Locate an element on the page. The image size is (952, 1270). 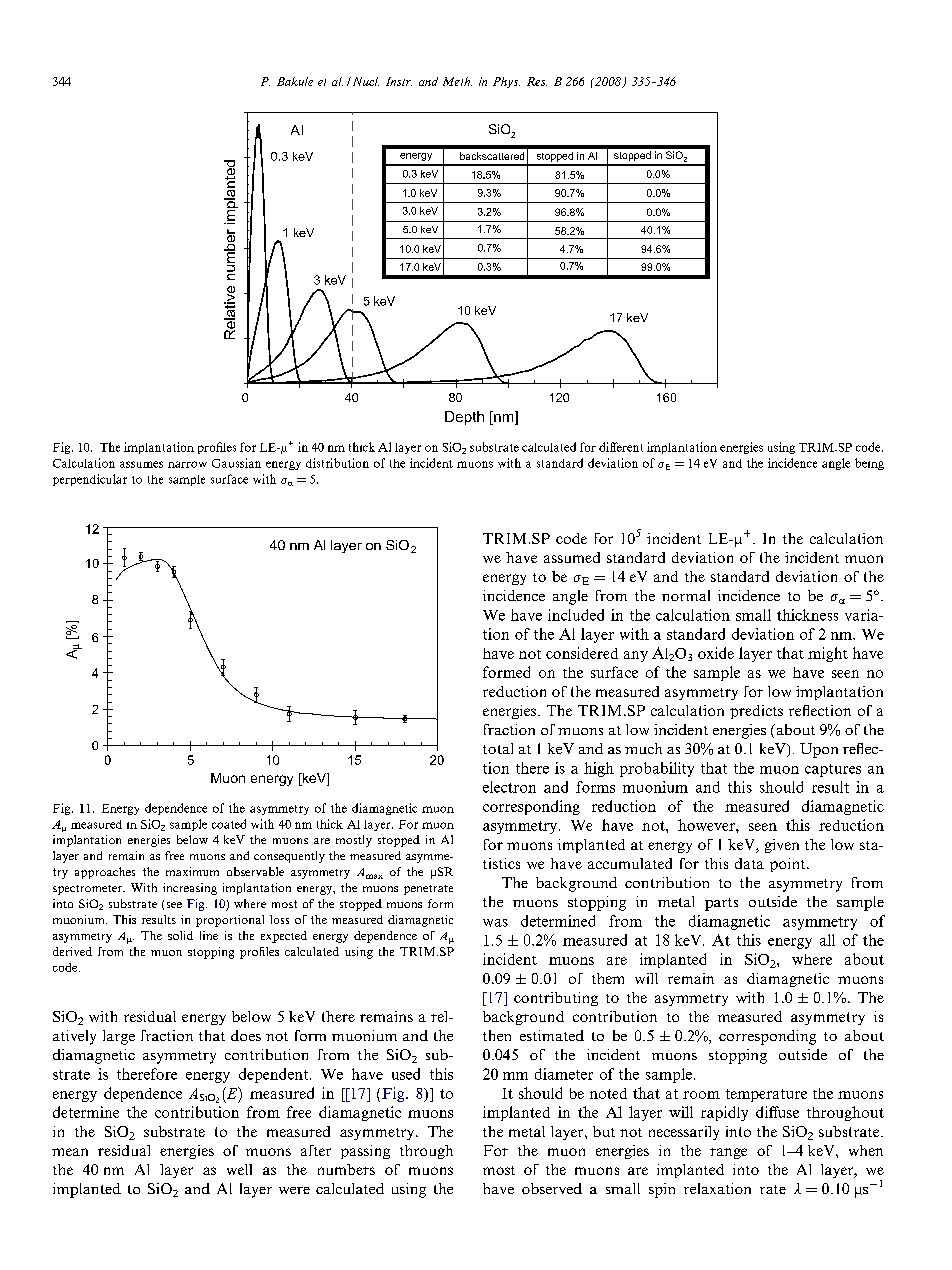
well is located at coordinates (239, 1169).
